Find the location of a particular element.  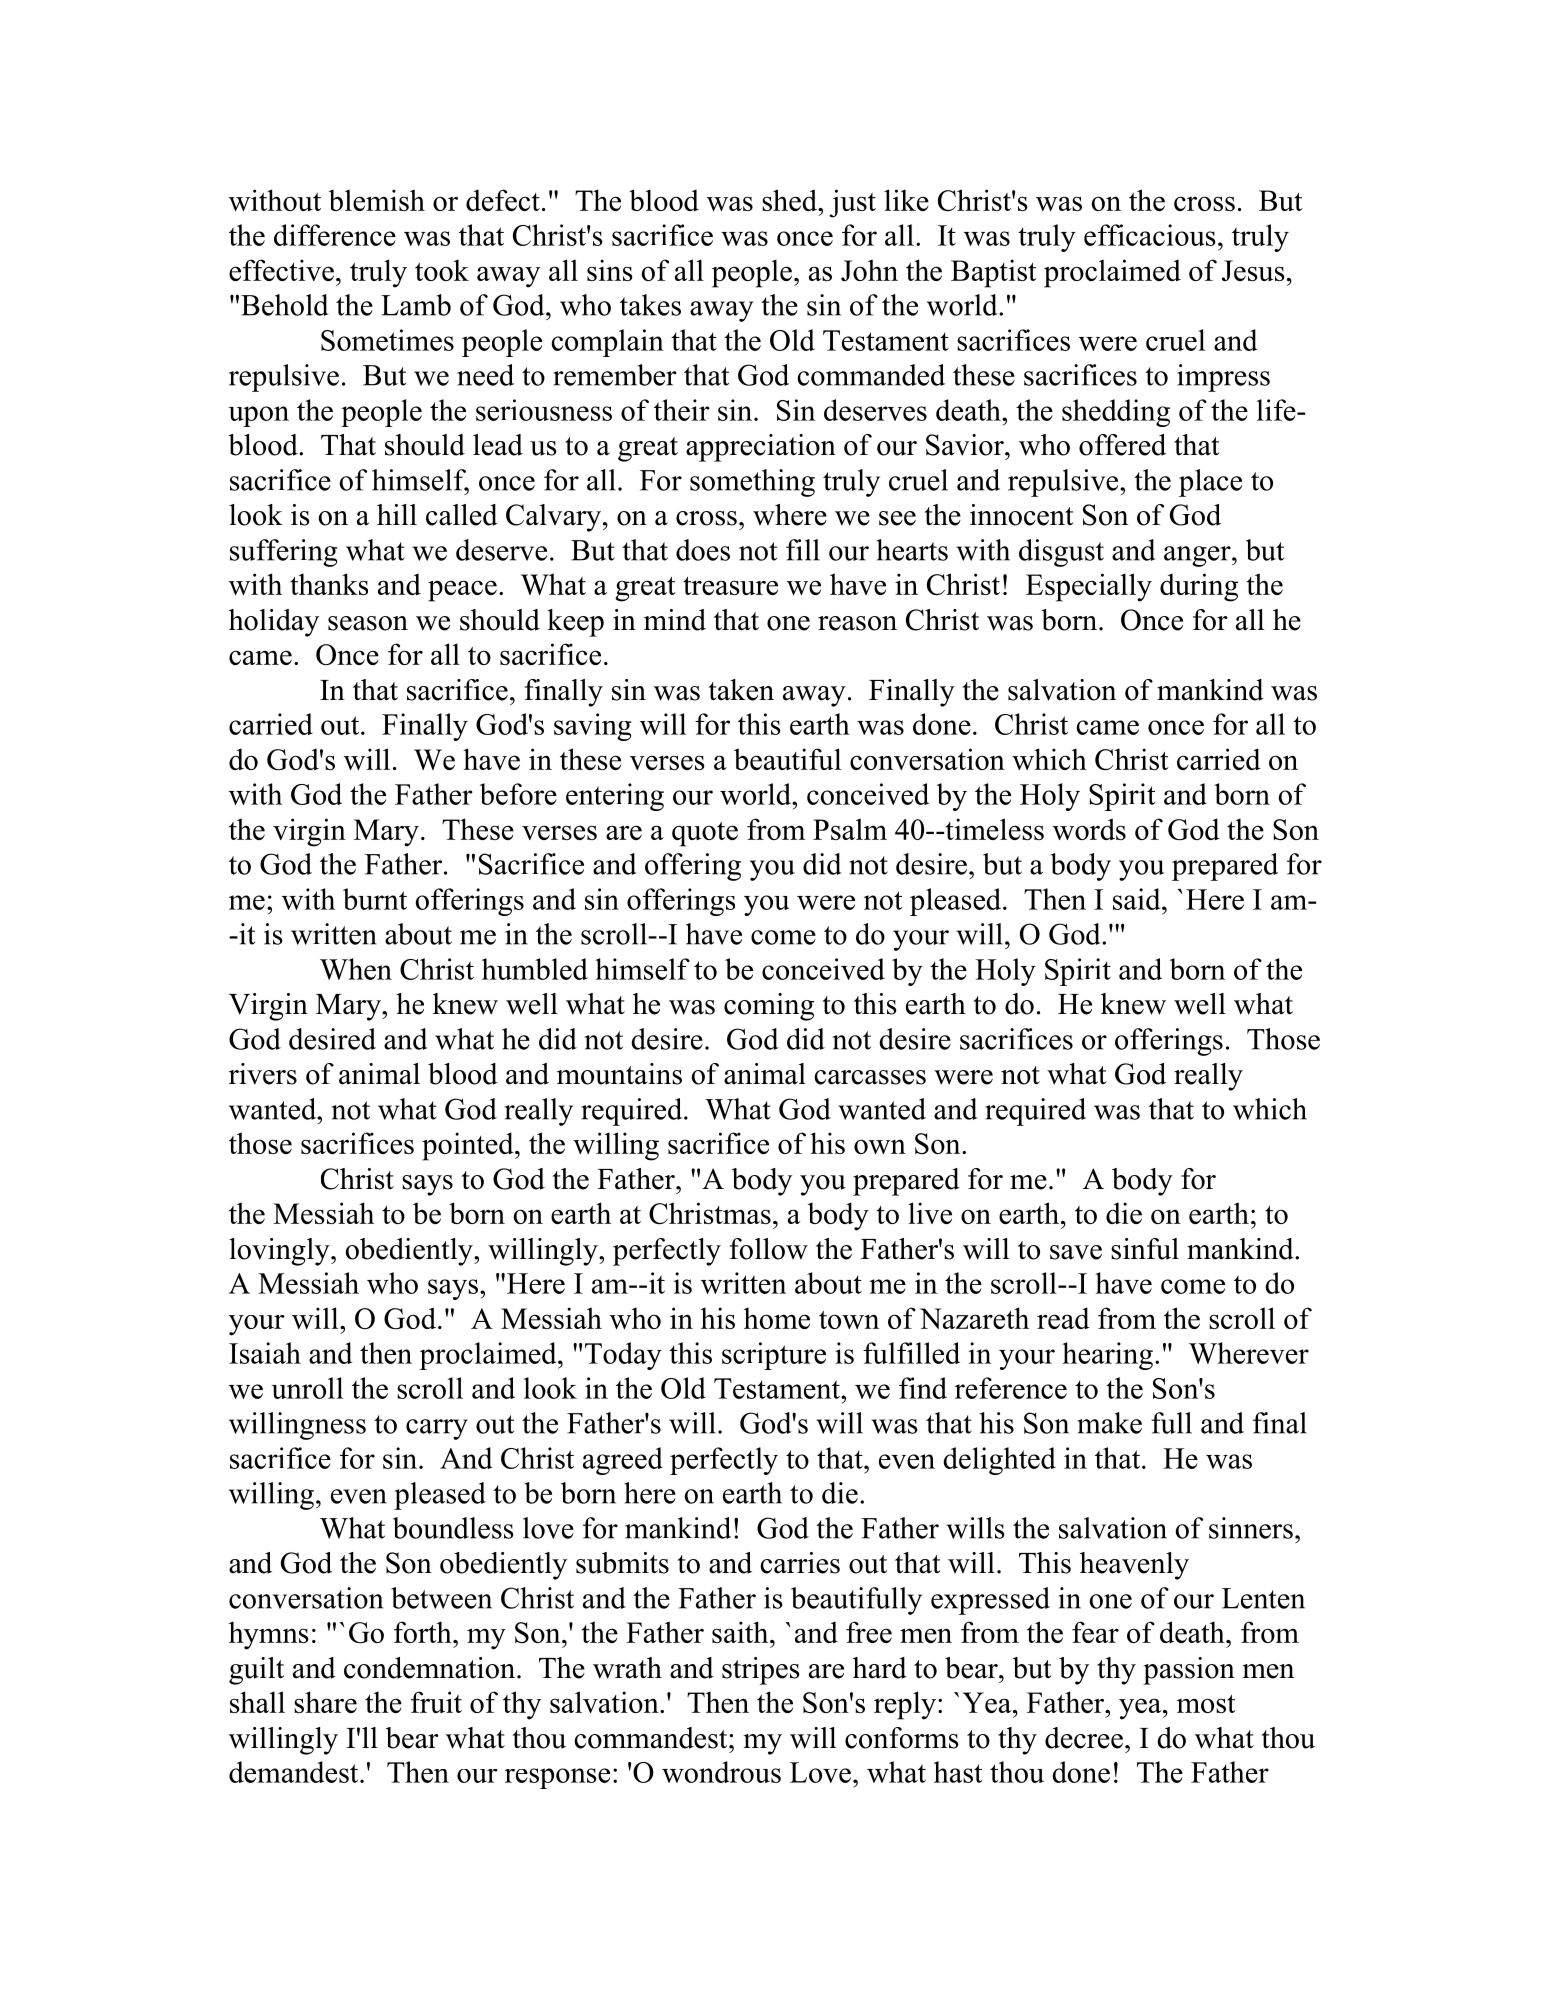

treasure is located at coordinates (730, 586).
